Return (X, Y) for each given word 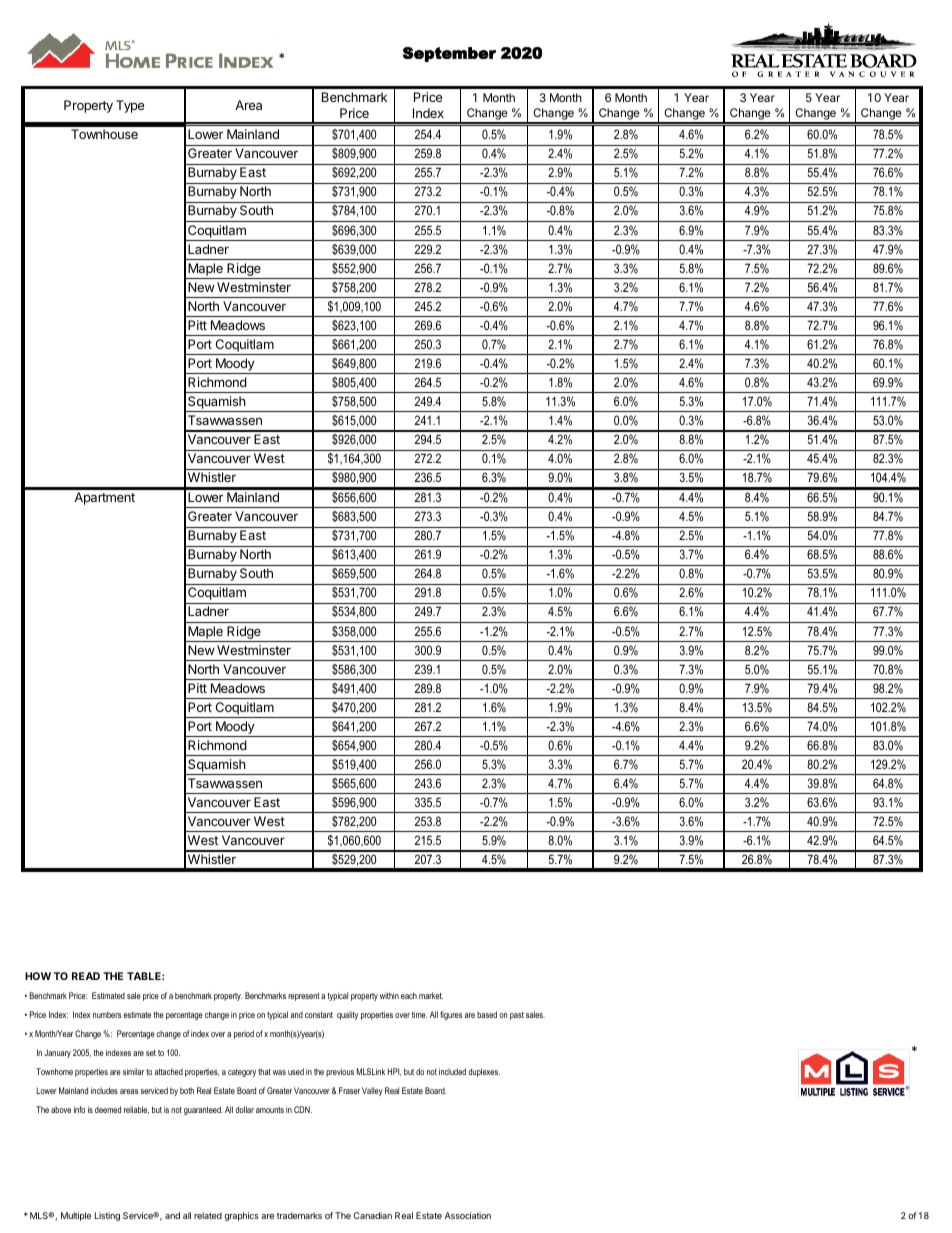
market (431, 995)
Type (130, 106)
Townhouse (104, 134)
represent (303, 997)
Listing (107, 1216)
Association (468, 1215)
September (449, 54)
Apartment (104, 498)
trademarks (299, 1215)
